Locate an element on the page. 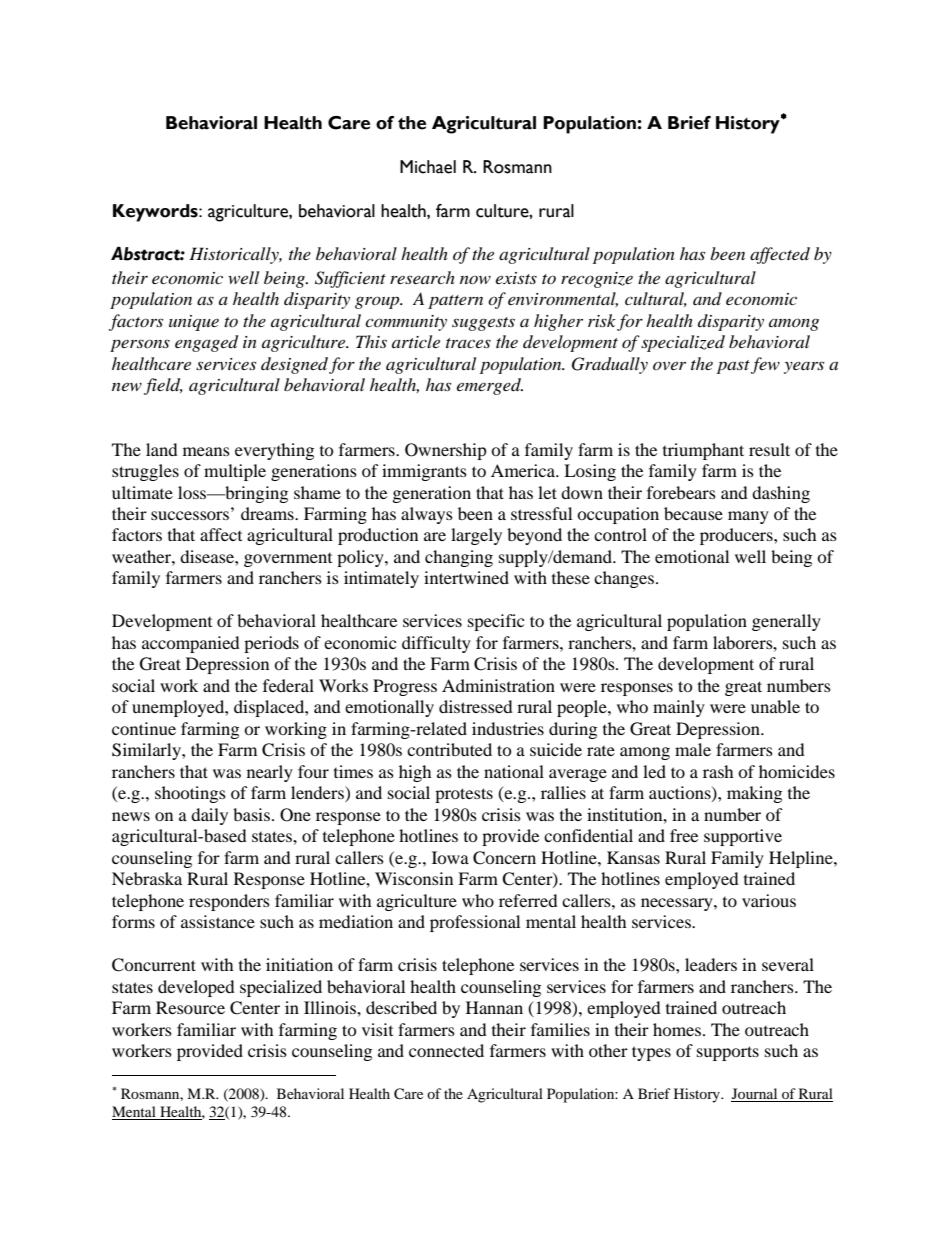 Image resolution: width=952 pixels, height=1233 pixels. recognize is located at coordinates (597, 280).
